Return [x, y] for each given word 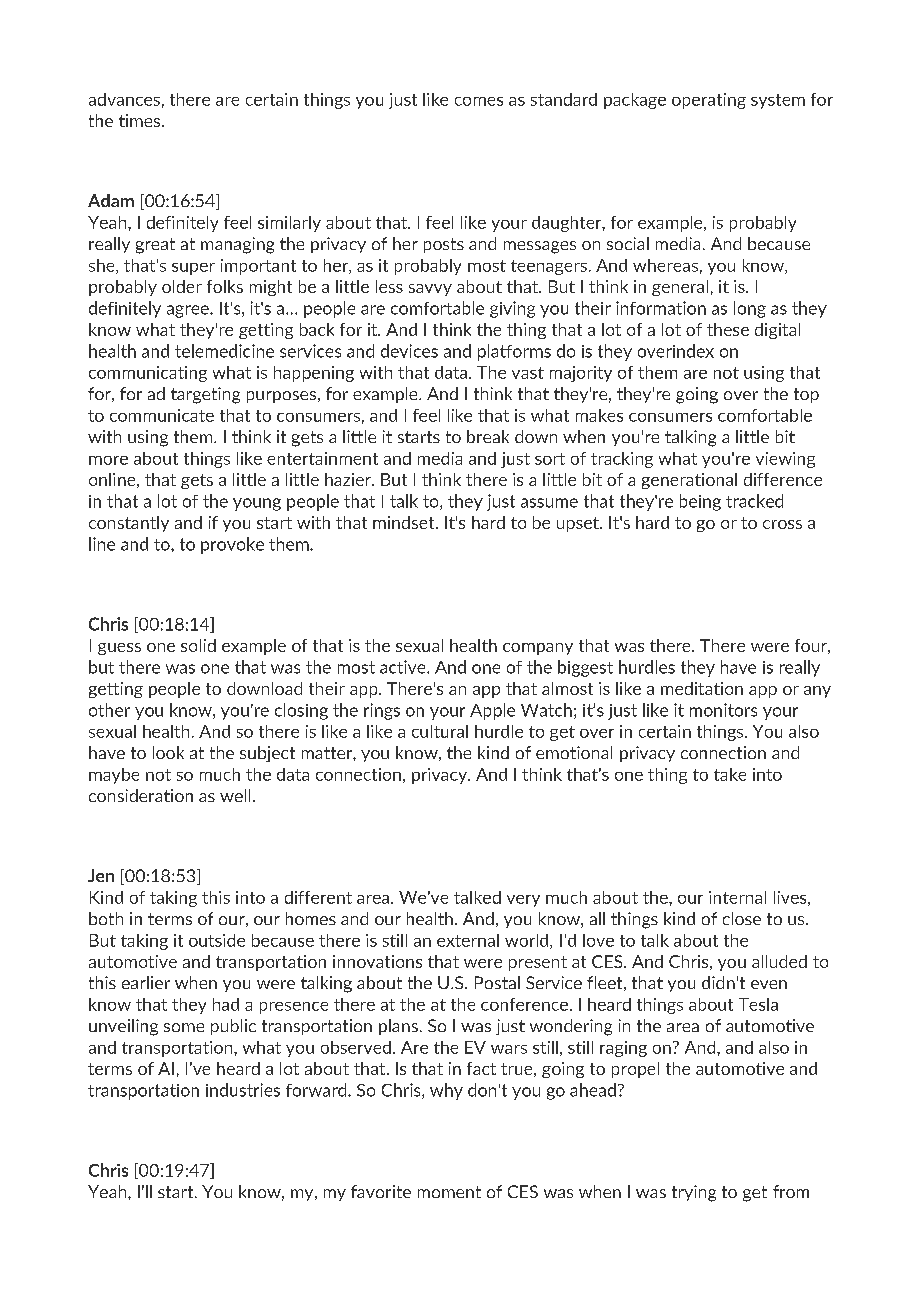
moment [449, 1192]
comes [479, 101]
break [488, 436]
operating [709, 101]
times [141, 120]
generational [689, 481]
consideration [141, 795]
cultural [440, 731]
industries [243, 1090]
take [730, 774]
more [108, 460]
